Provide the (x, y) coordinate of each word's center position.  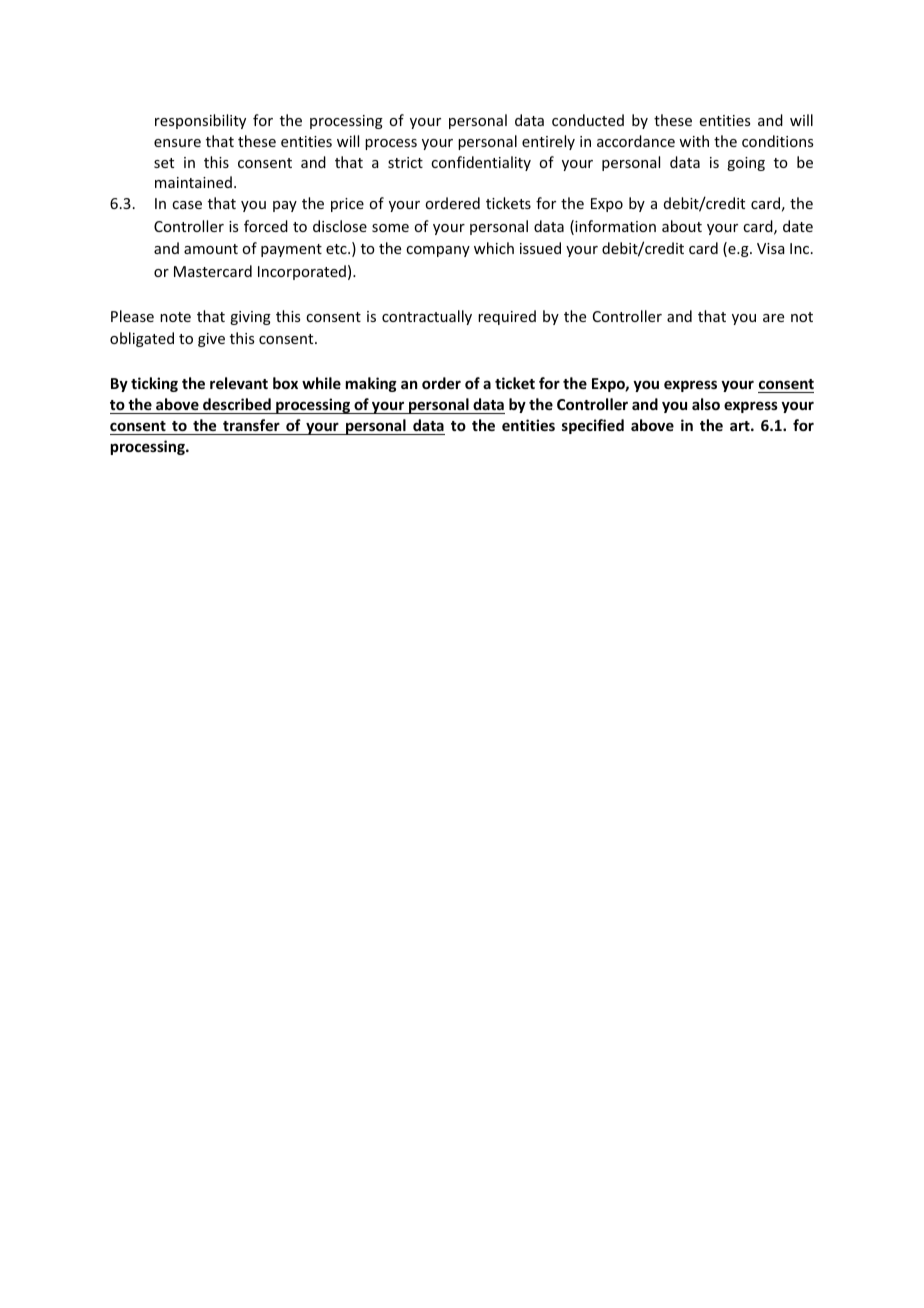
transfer (251, 425)
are (773, 318)
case (187, 205)
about (682, 226)
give (211, 340)
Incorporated (302, 272)
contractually (427, 317)
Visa (771, 248)
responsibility (200, 121)
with (694, 141)
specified (593, 426)
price (347, 205)
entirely (548, 142)
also (706, 404)
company (438, 251)
